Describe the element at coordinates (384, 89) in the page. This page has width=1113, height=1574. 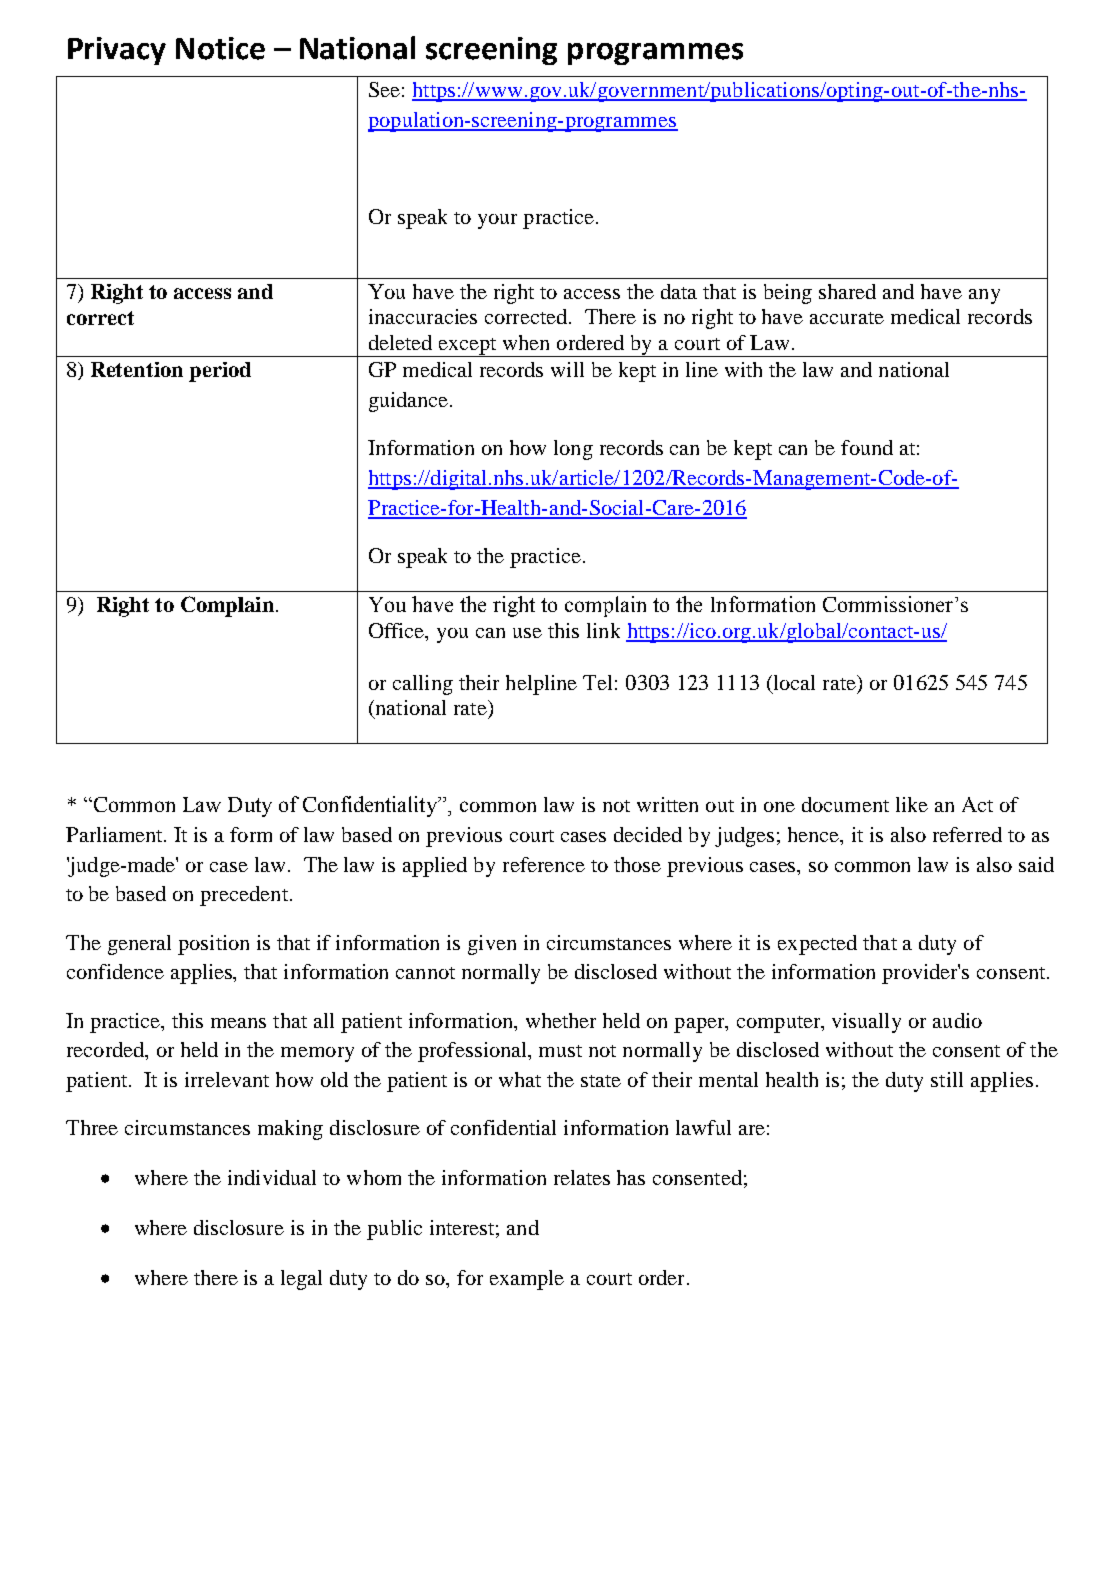
I see `See` at that location.
